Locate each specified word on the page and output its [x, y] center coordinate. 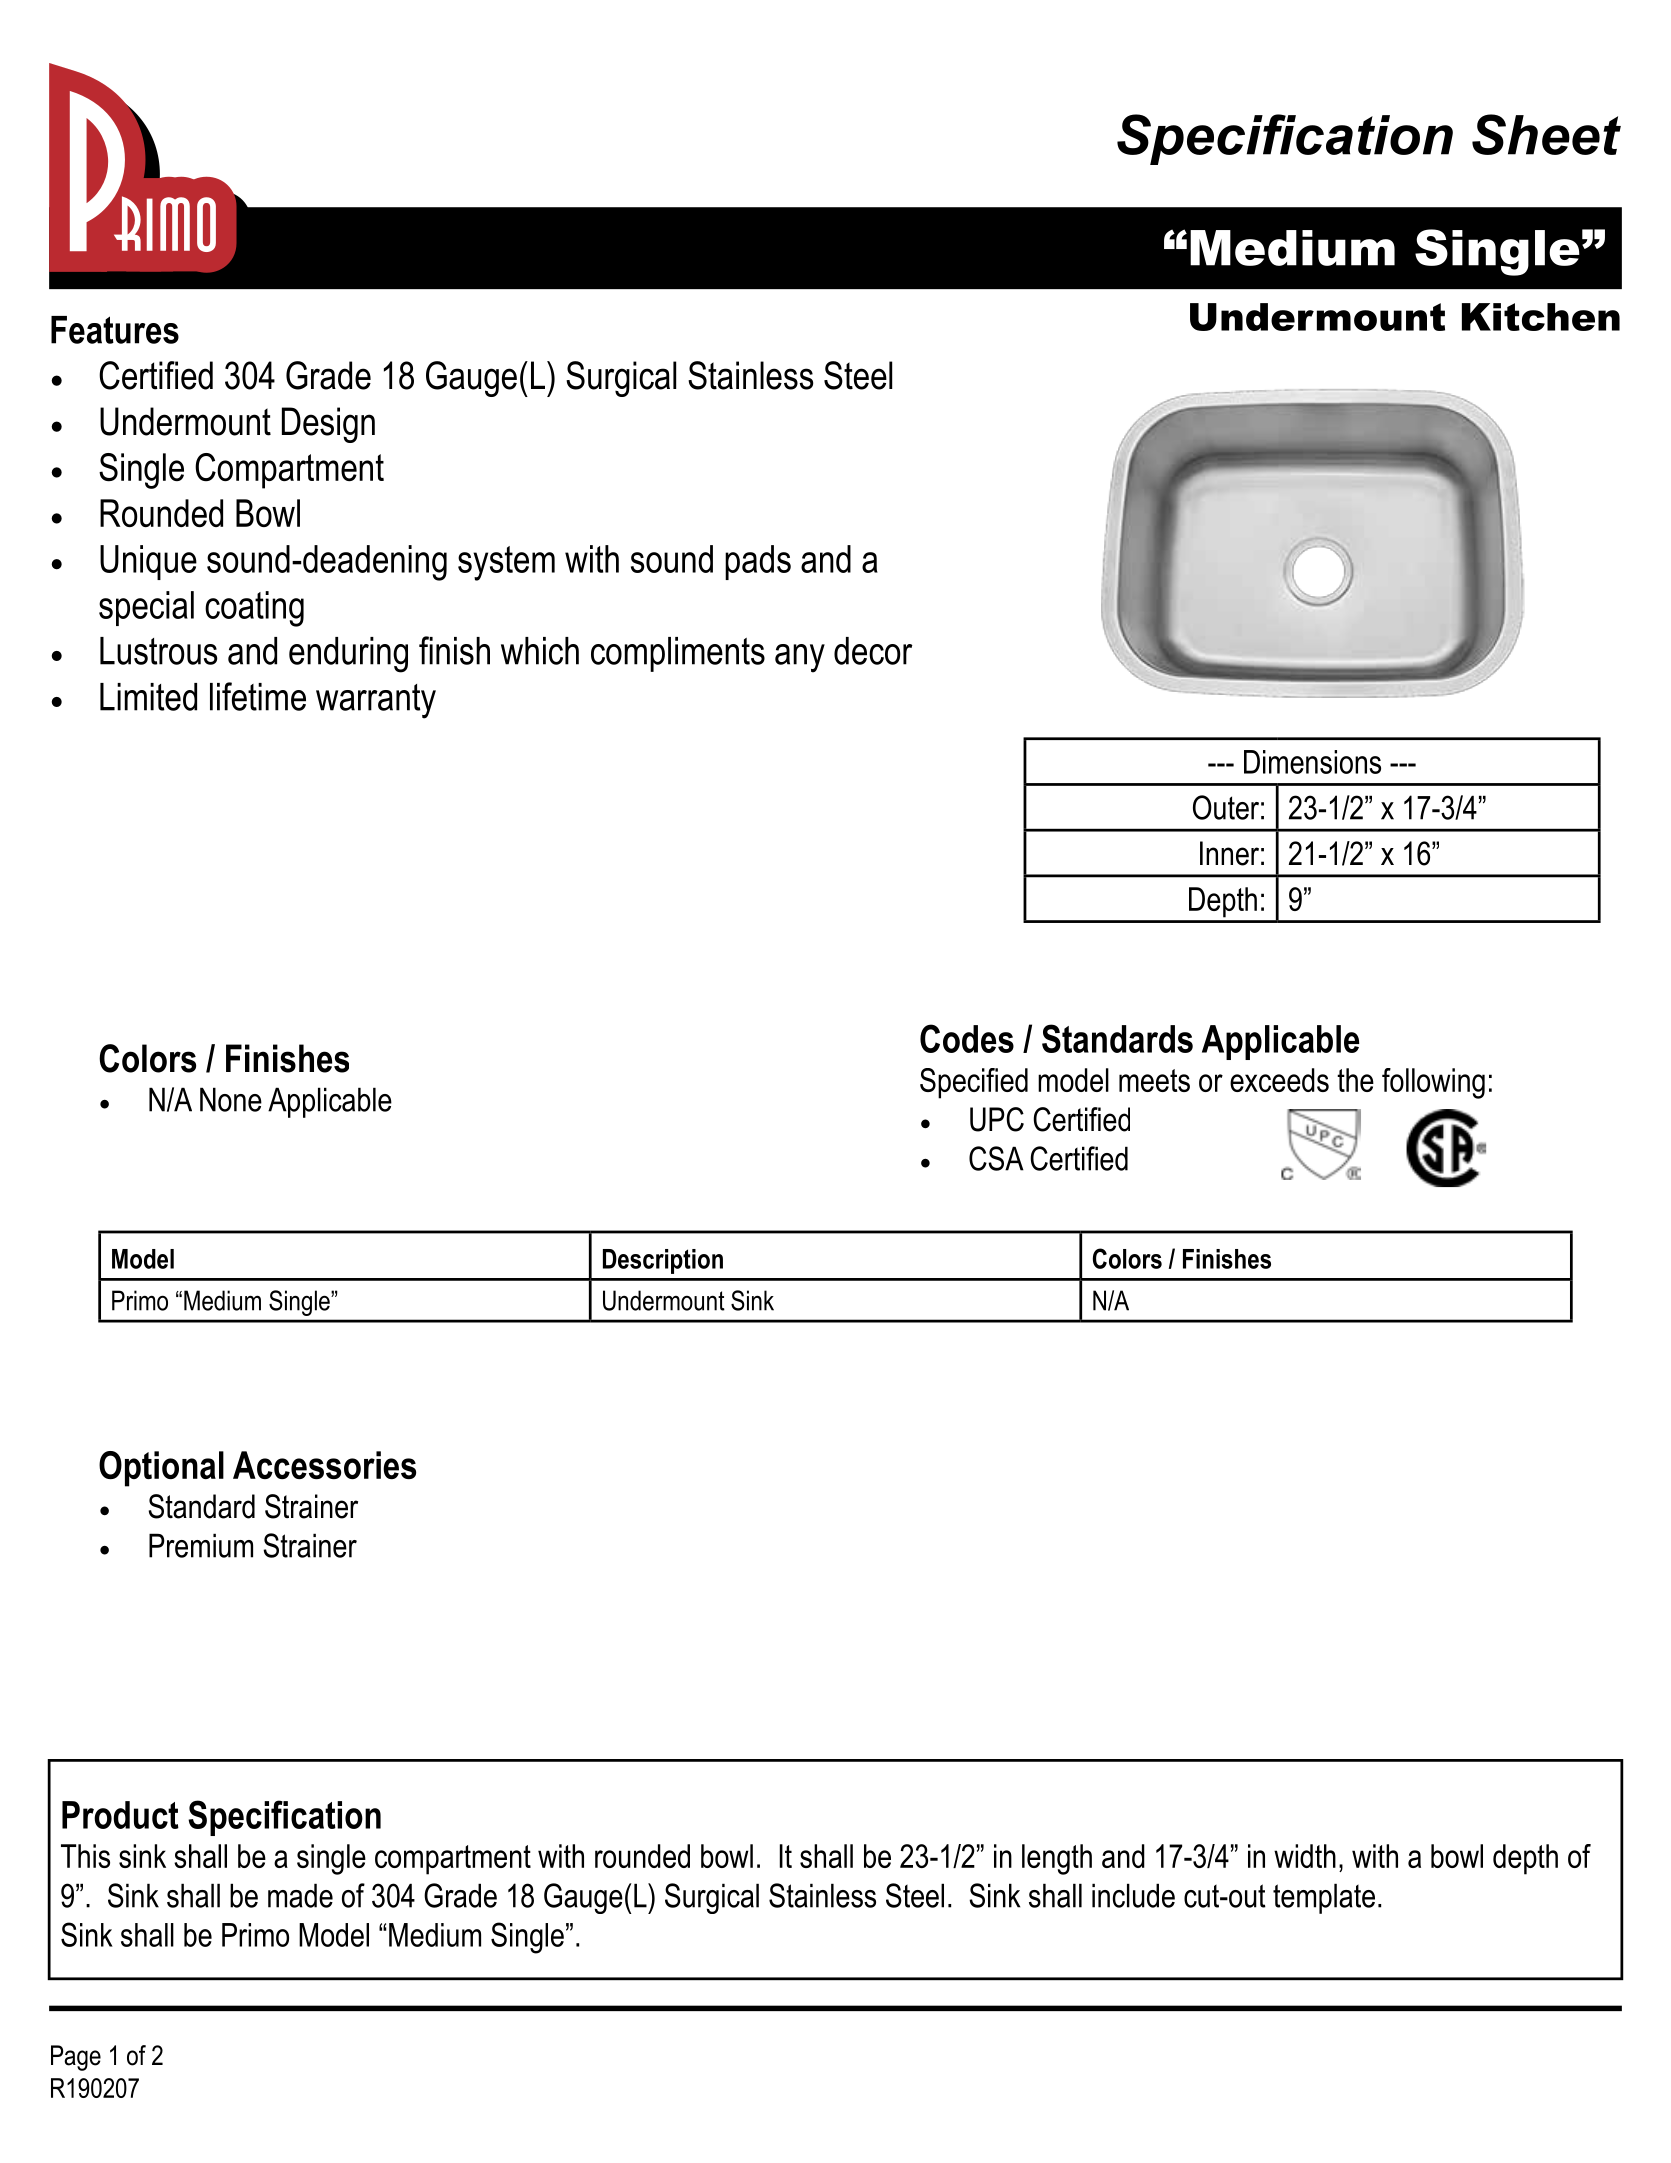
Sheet [1546, 134]
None [231, 1099]
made [300, 1895]
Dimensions [1312, 762]
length [1057, 1859]
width [1305, 1856]
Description [663, 1261]
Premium [201, 1545]
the [1355, 1080]
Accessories [324, 1465]
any [800, 658]
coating [254, 609]
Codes [967, 1038]
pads [758, 562]
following [1433, 1083]
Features [115, 330]
